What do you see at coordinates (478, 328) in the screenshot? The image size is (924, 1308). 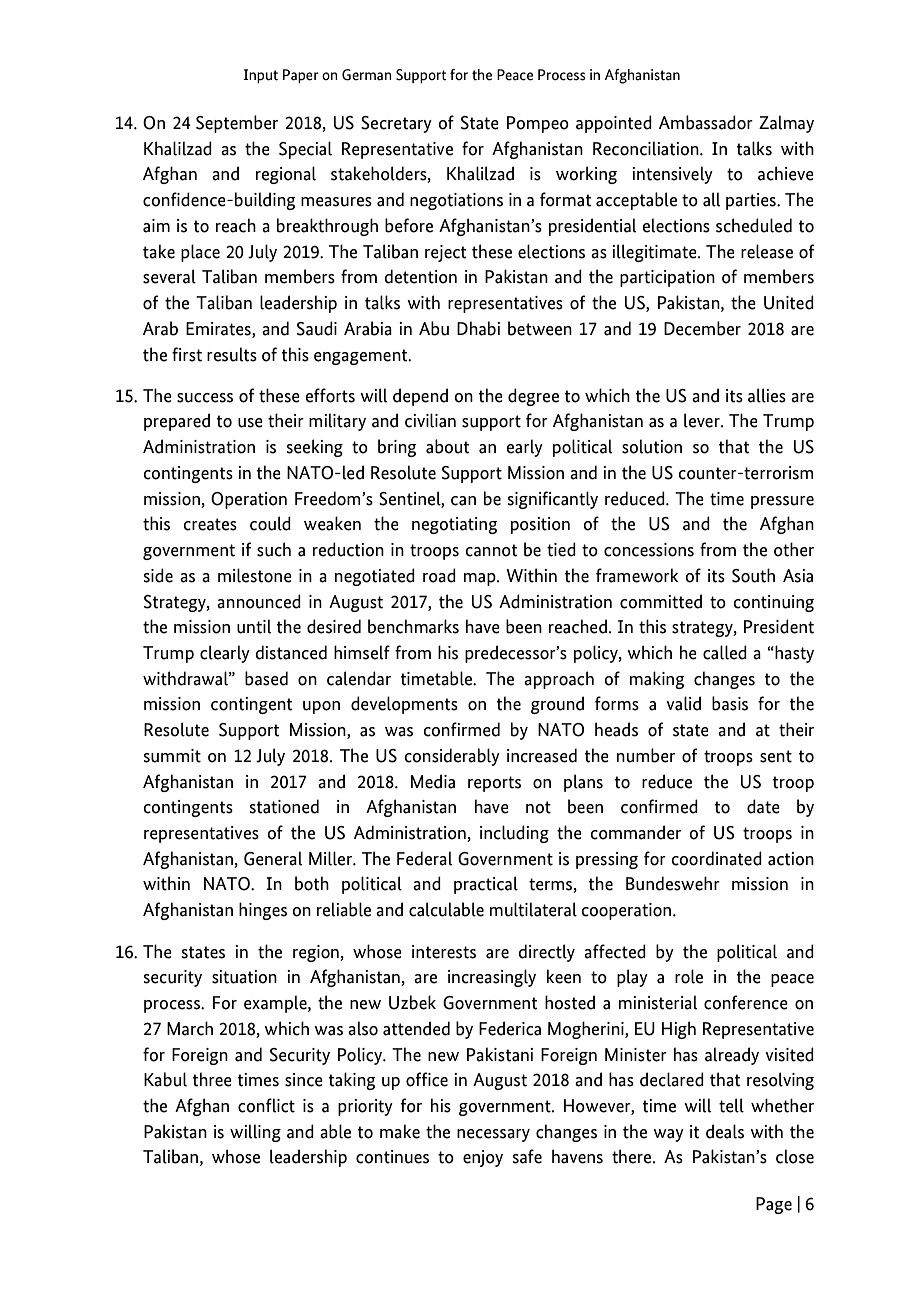 I see `Dhabi` at bounding box center [478, 328].
